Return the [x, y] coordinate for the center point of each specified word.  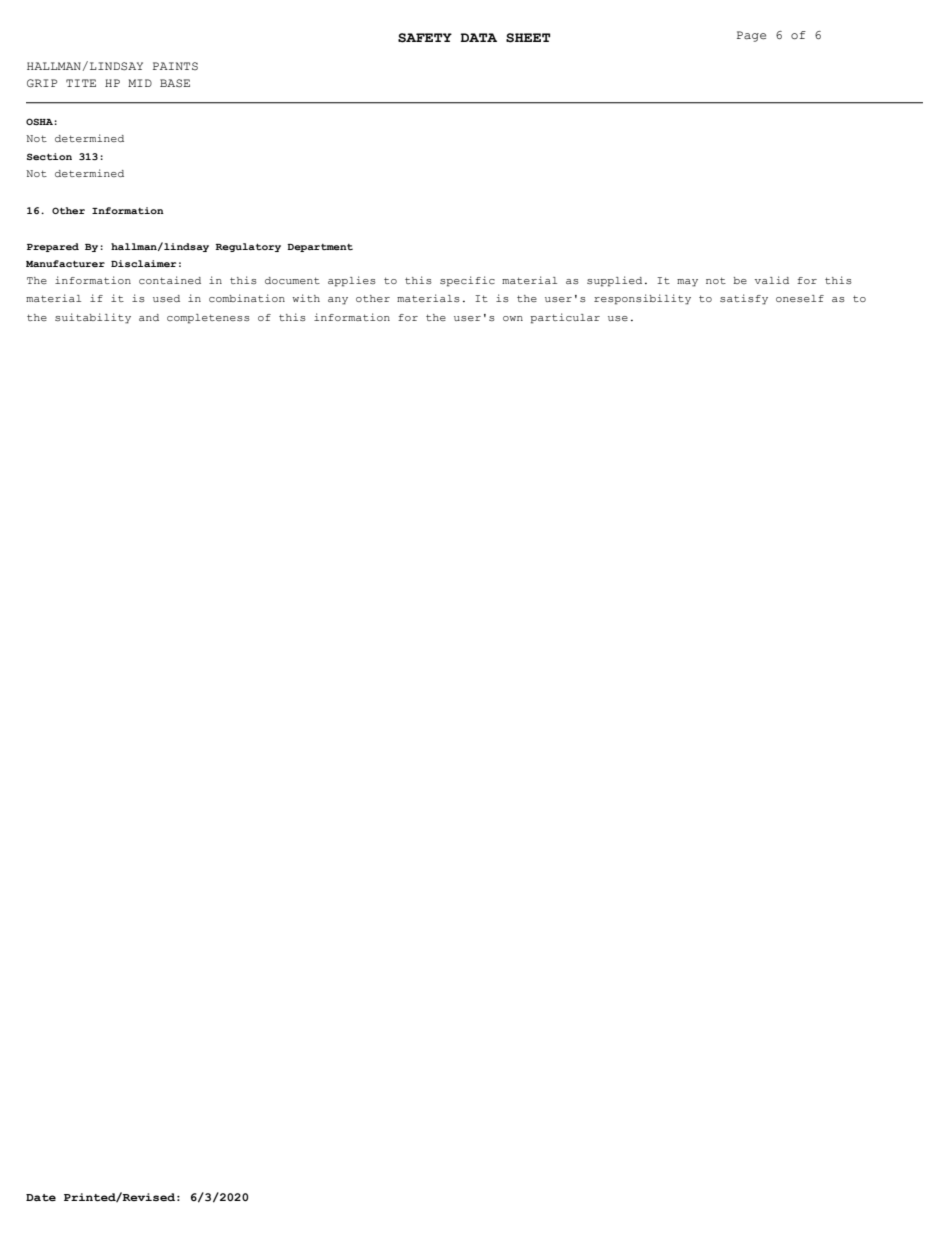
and [149, 317]
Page [751, 36]
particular [565, 318]
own [513, 318]
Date [41, 1197]
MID [140, 83]
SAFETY [425, 38]
